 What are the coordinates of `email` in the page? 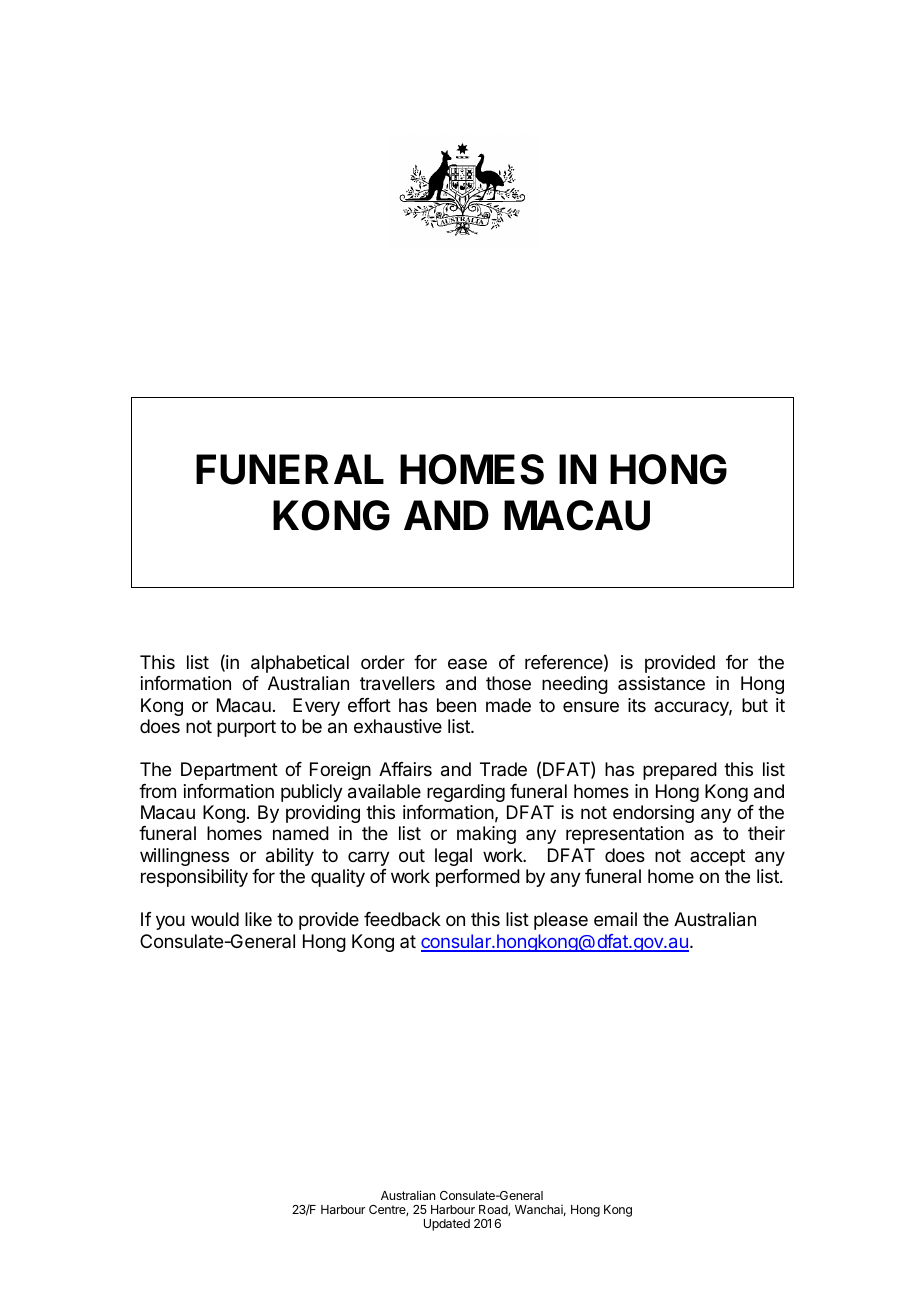 It's located at (615, 919).
